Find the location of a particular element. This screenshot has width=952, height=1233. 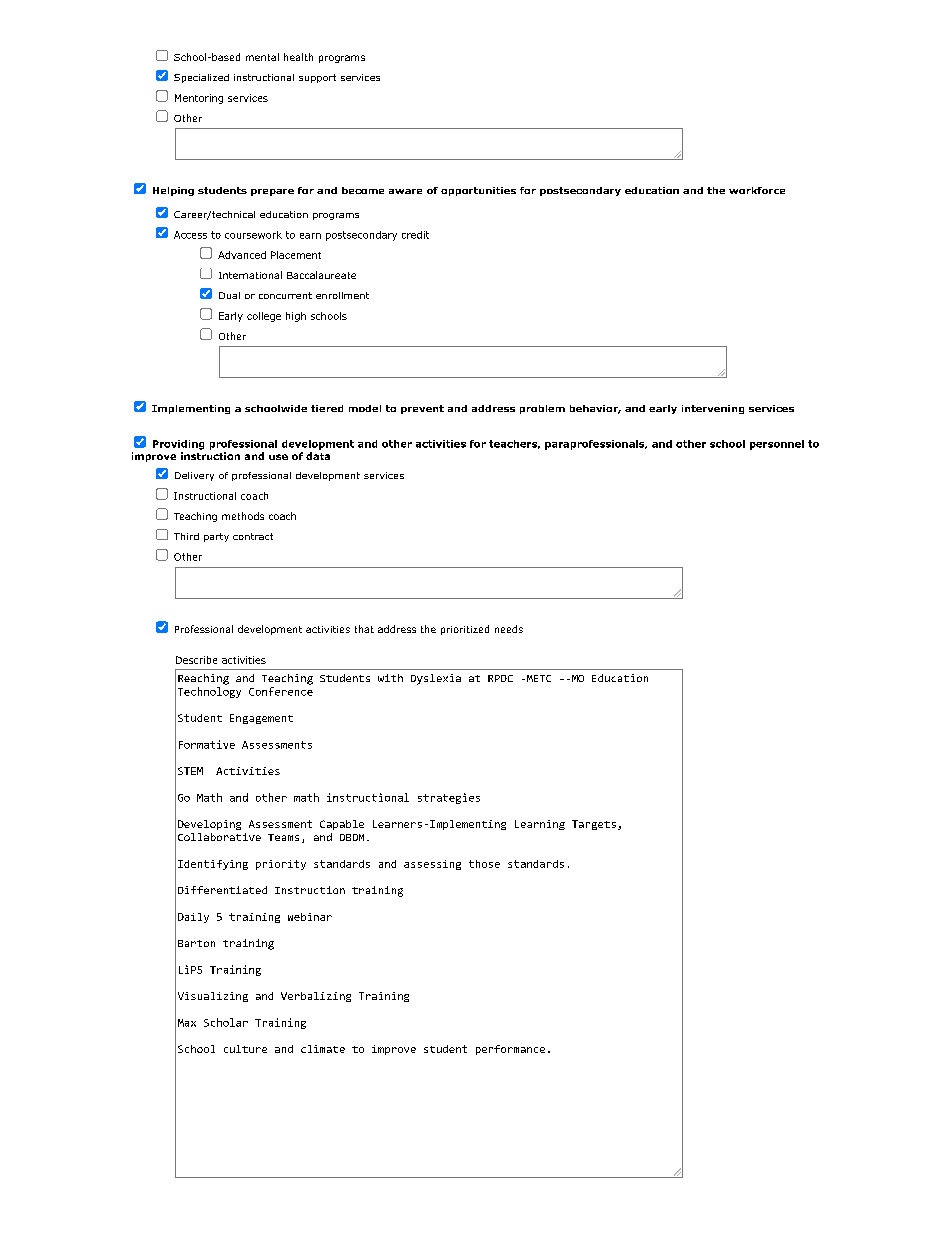

intervening is located at coordinates (713, 409).
